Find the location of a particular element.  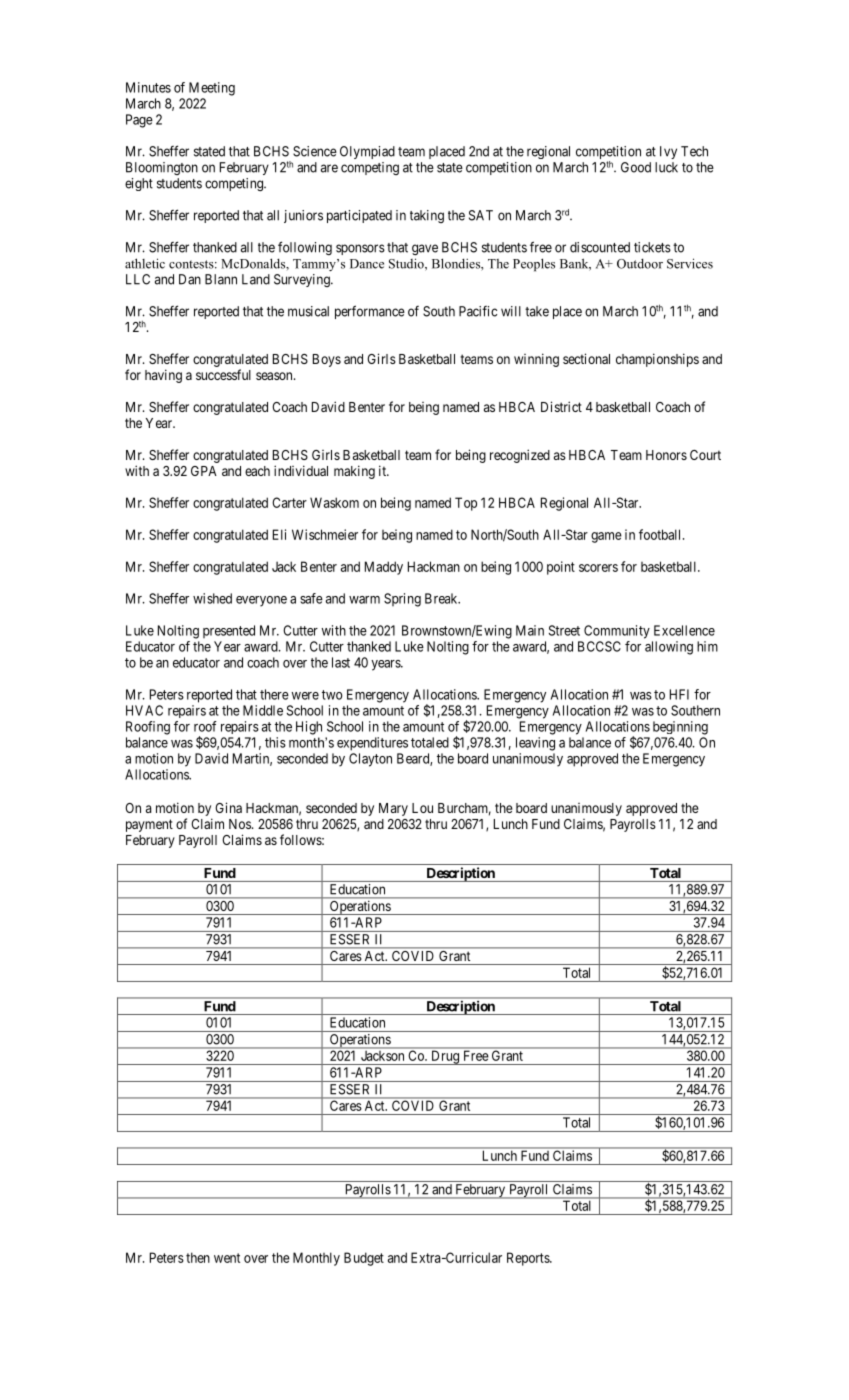

Lou is located at coordinates (422, 808).
